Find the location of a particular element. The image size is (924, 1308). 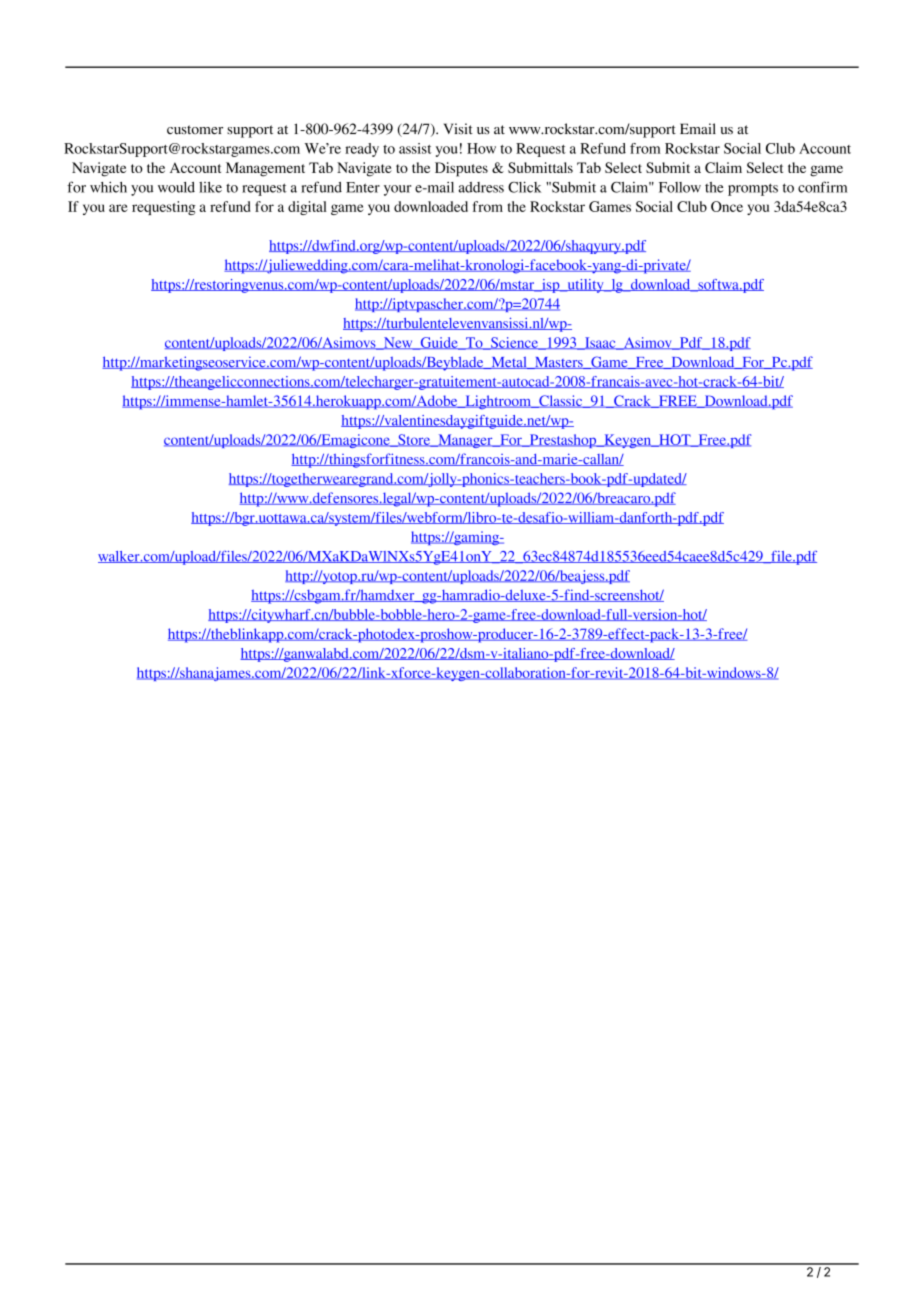

Click is located at coordinates (524, 187).
